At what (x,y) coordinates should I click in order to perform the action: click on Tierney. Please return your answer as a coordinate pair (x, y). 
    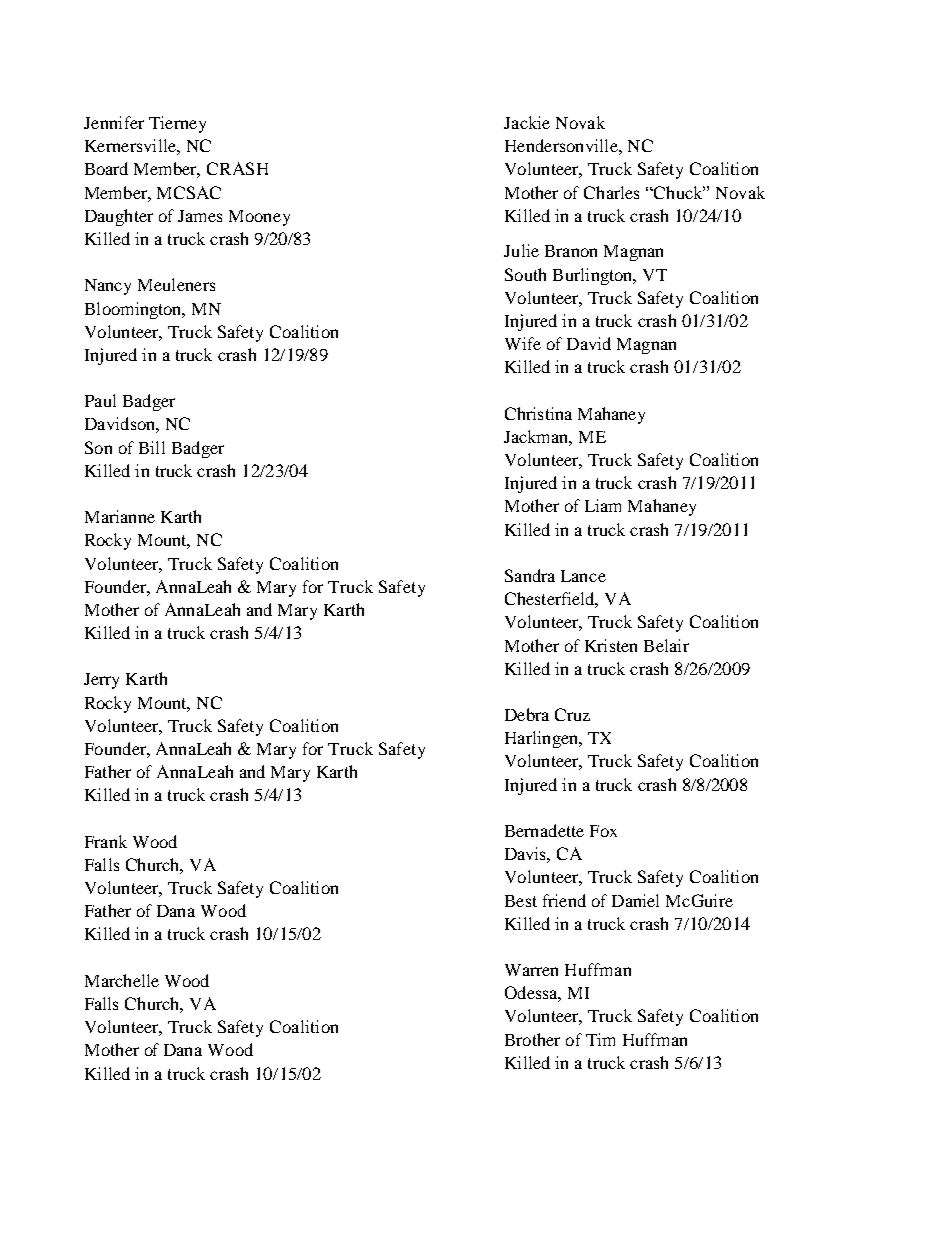
    Looking at the image, I should click on (177, 124).
